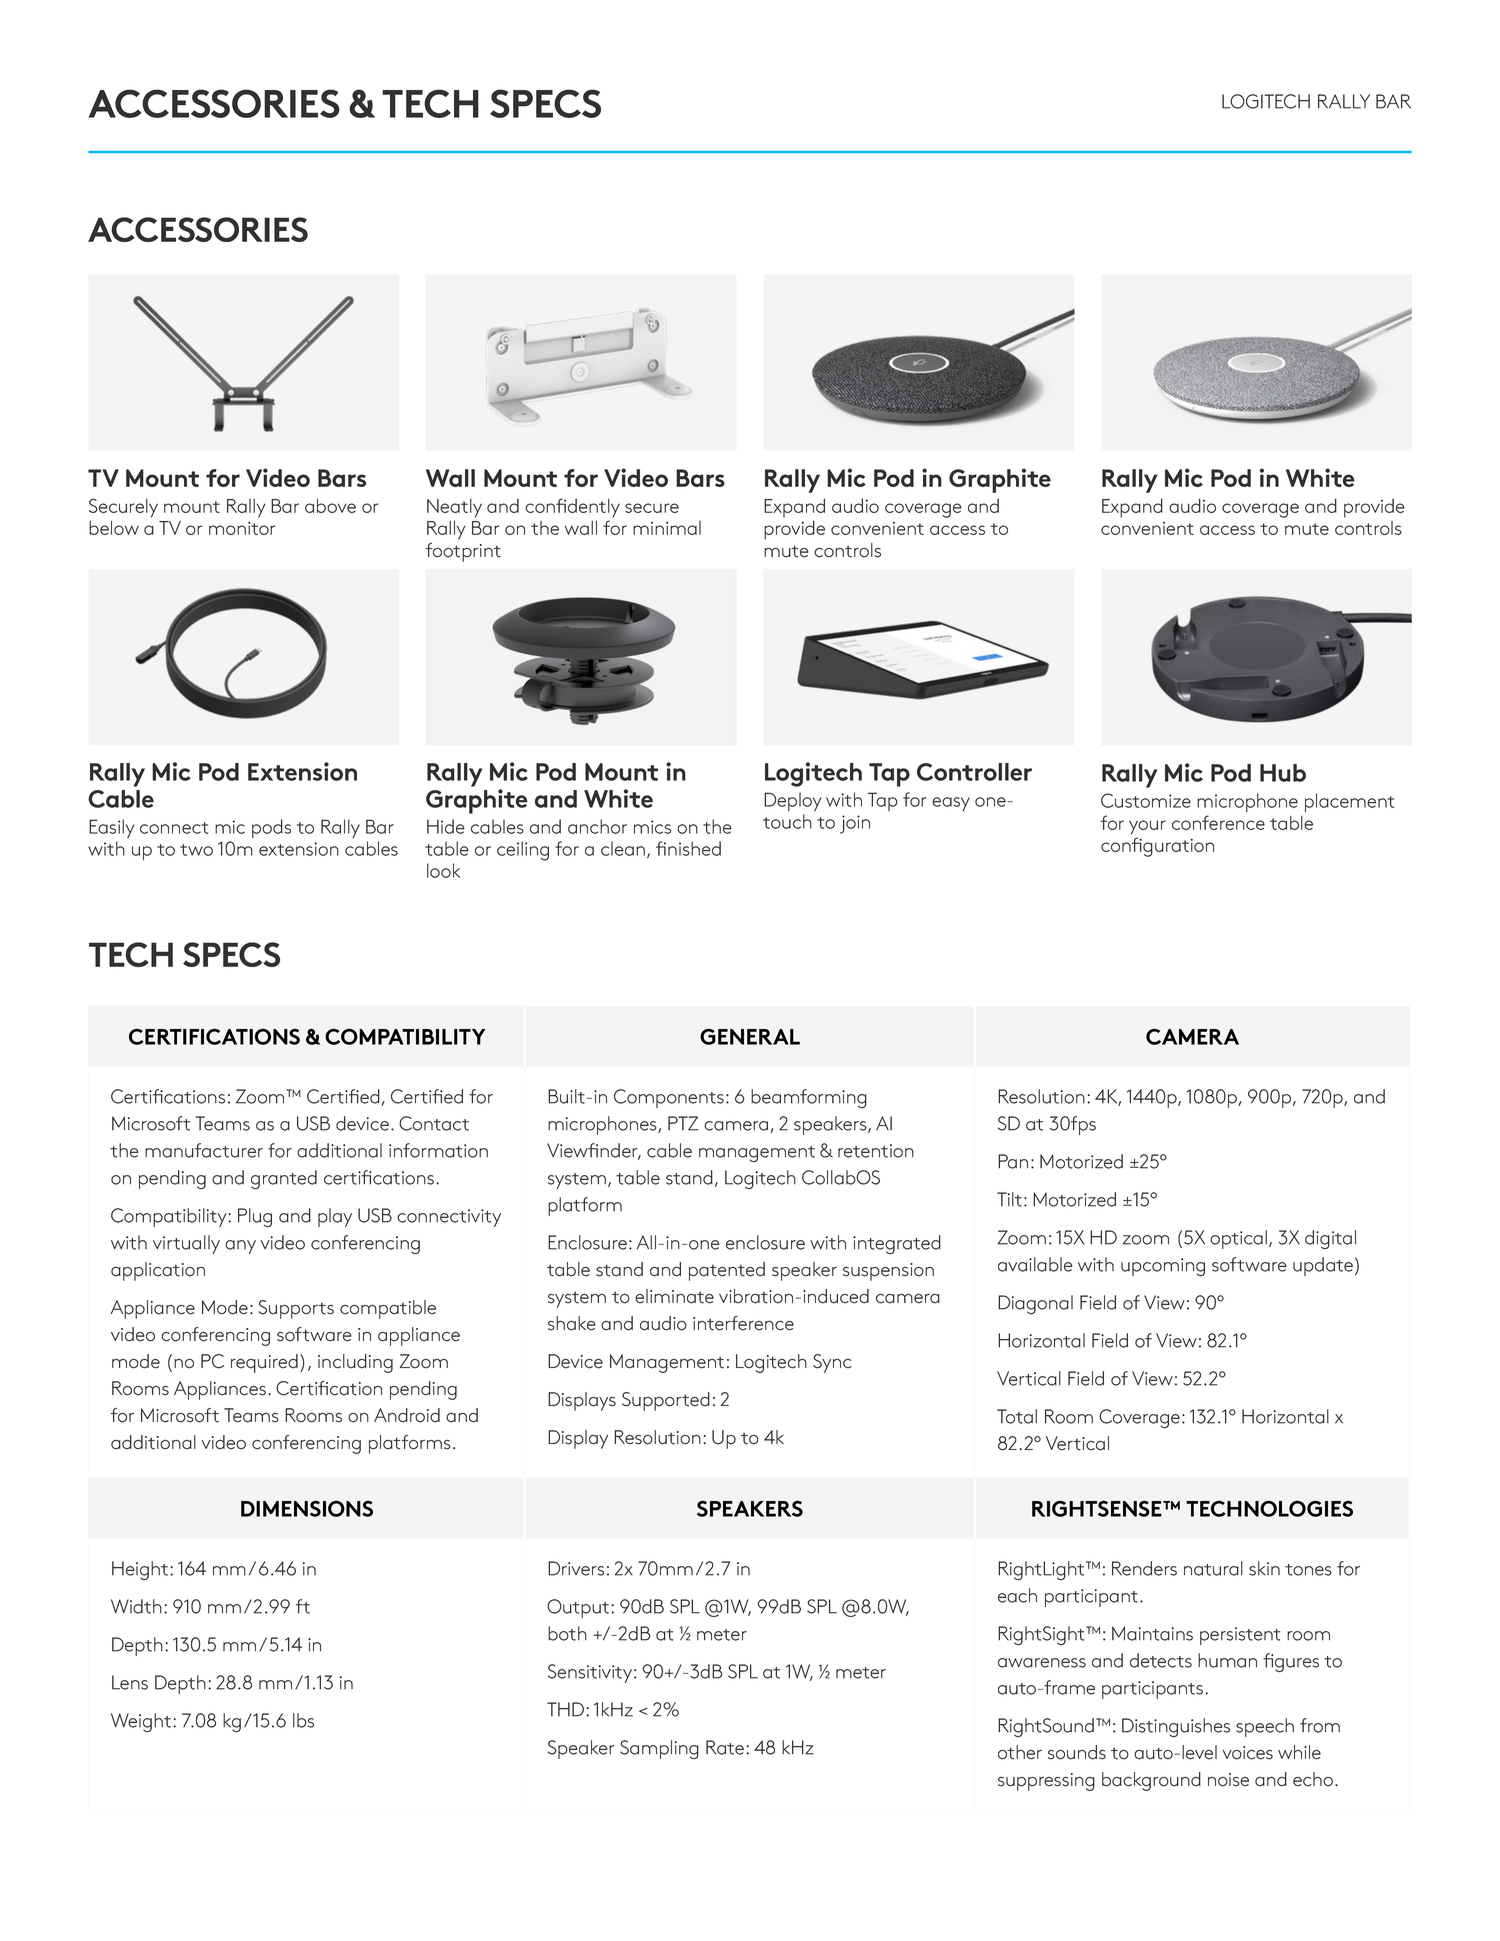  Describe the element at coordinates (196, 850) in the screenshot. I see `two` at that location.
